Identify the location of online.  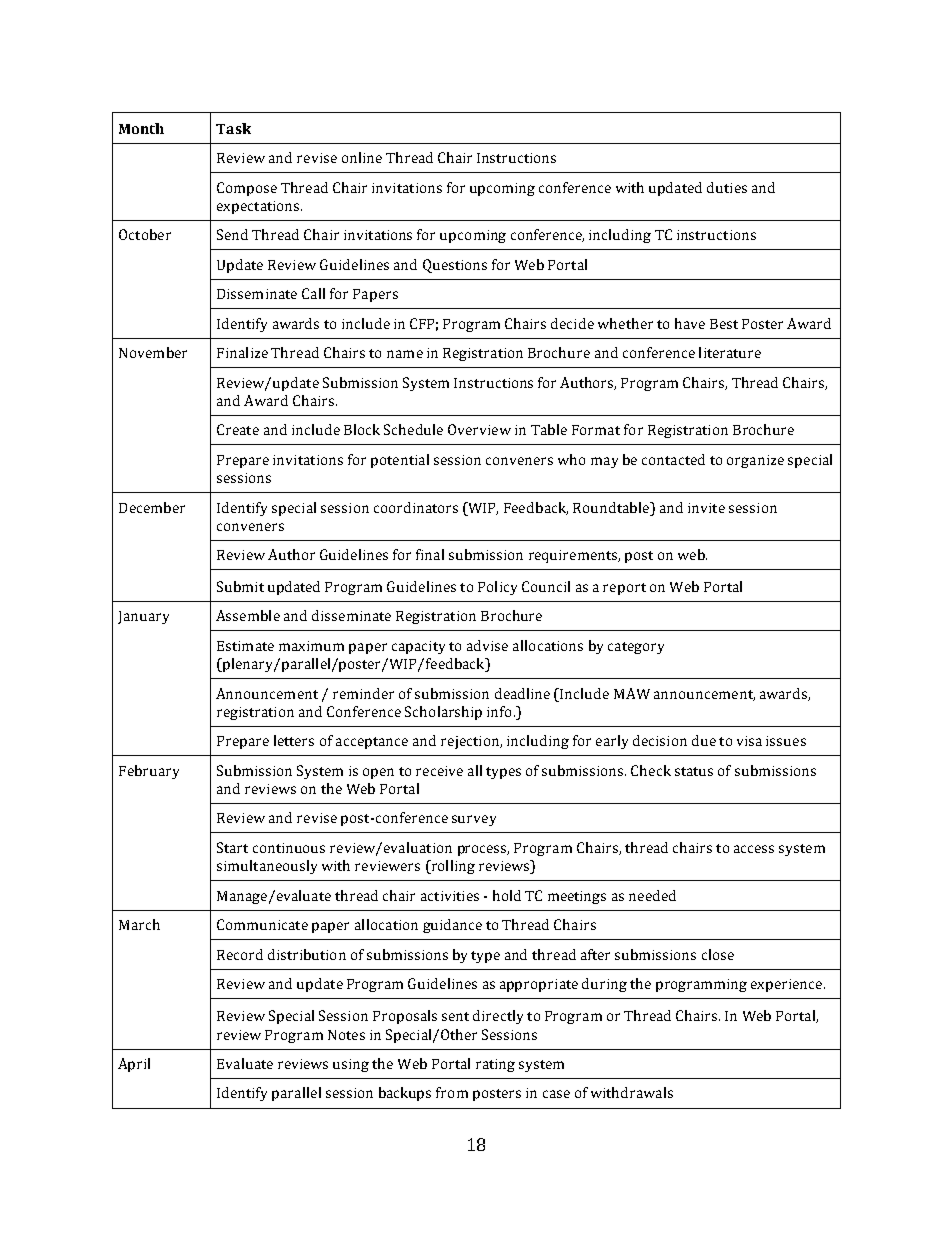
(362, 157).
